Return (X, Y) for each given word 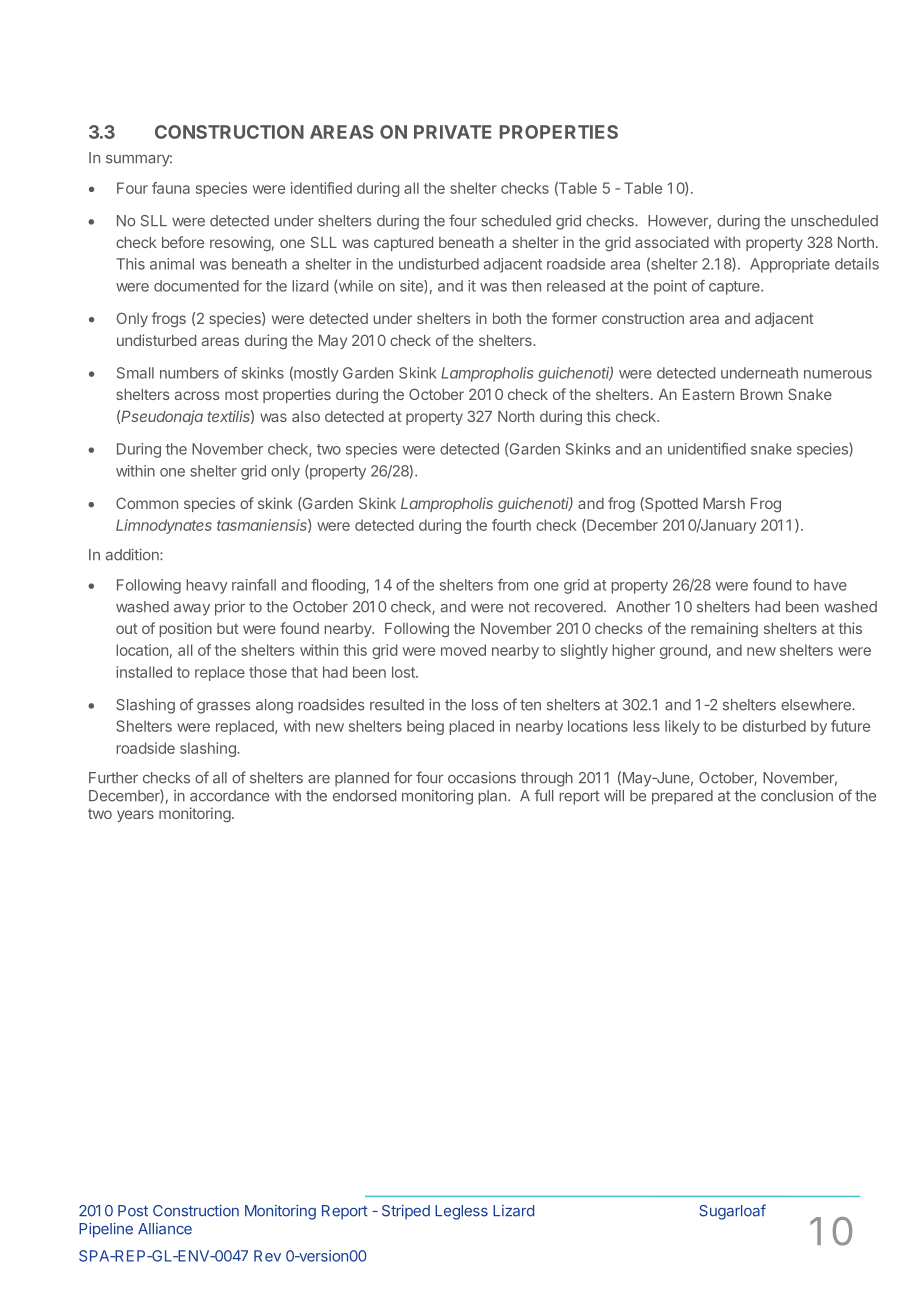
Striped (406, 1212)
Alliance (165, 1229)
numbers (189, 373)
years (135, 816)
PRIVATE (453, 132)
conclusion (797, 796)
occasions (482, 778)
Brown (761, 394)
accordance (229, 796)
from (512, 585)
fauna (171, 188)
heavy (207, 586)
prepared (682, 797)
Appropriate (790, 265)
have (830, 585)
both (507, 318)
